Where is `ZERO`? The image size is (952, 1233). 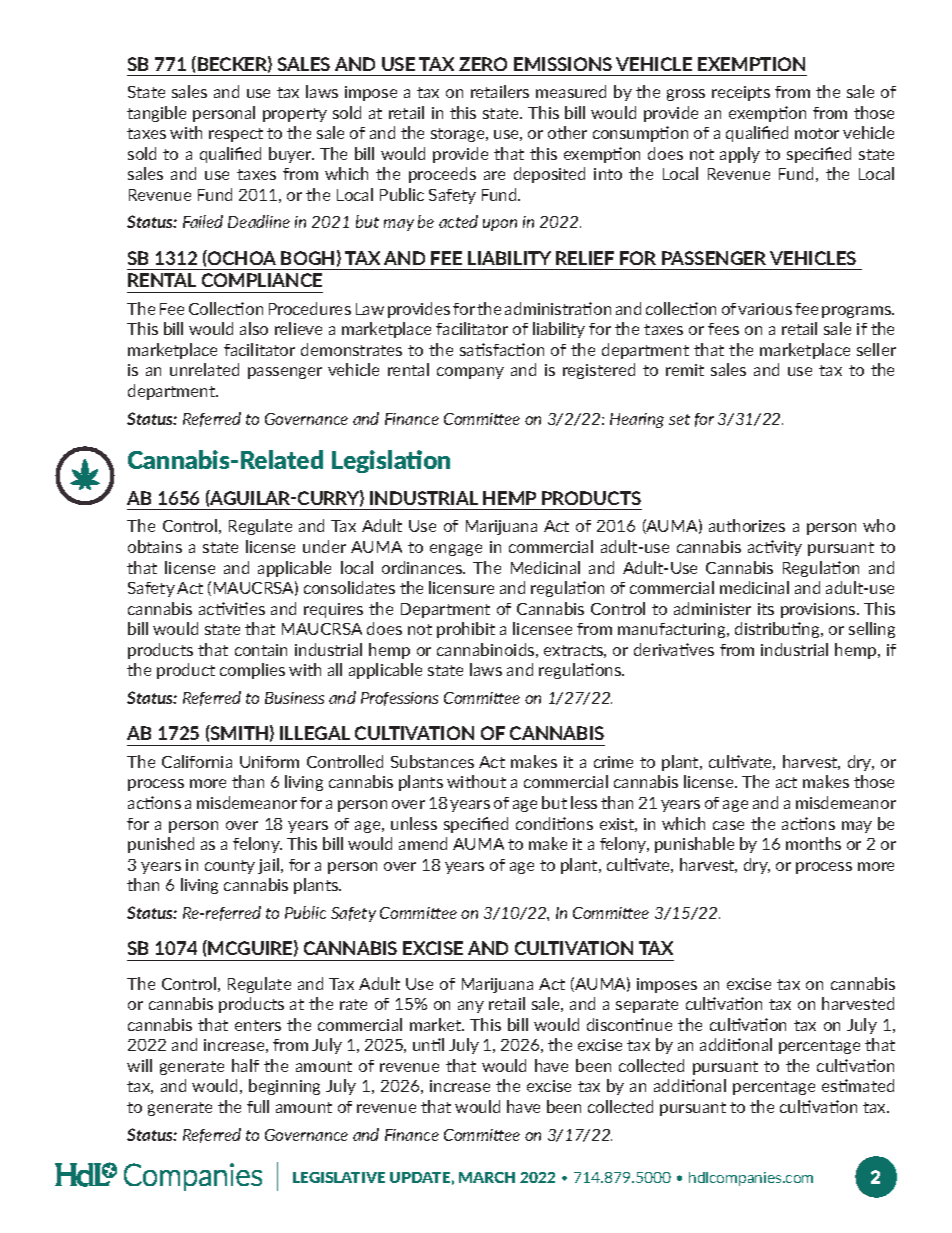 ZERO is located at coordinates (483, 64).
